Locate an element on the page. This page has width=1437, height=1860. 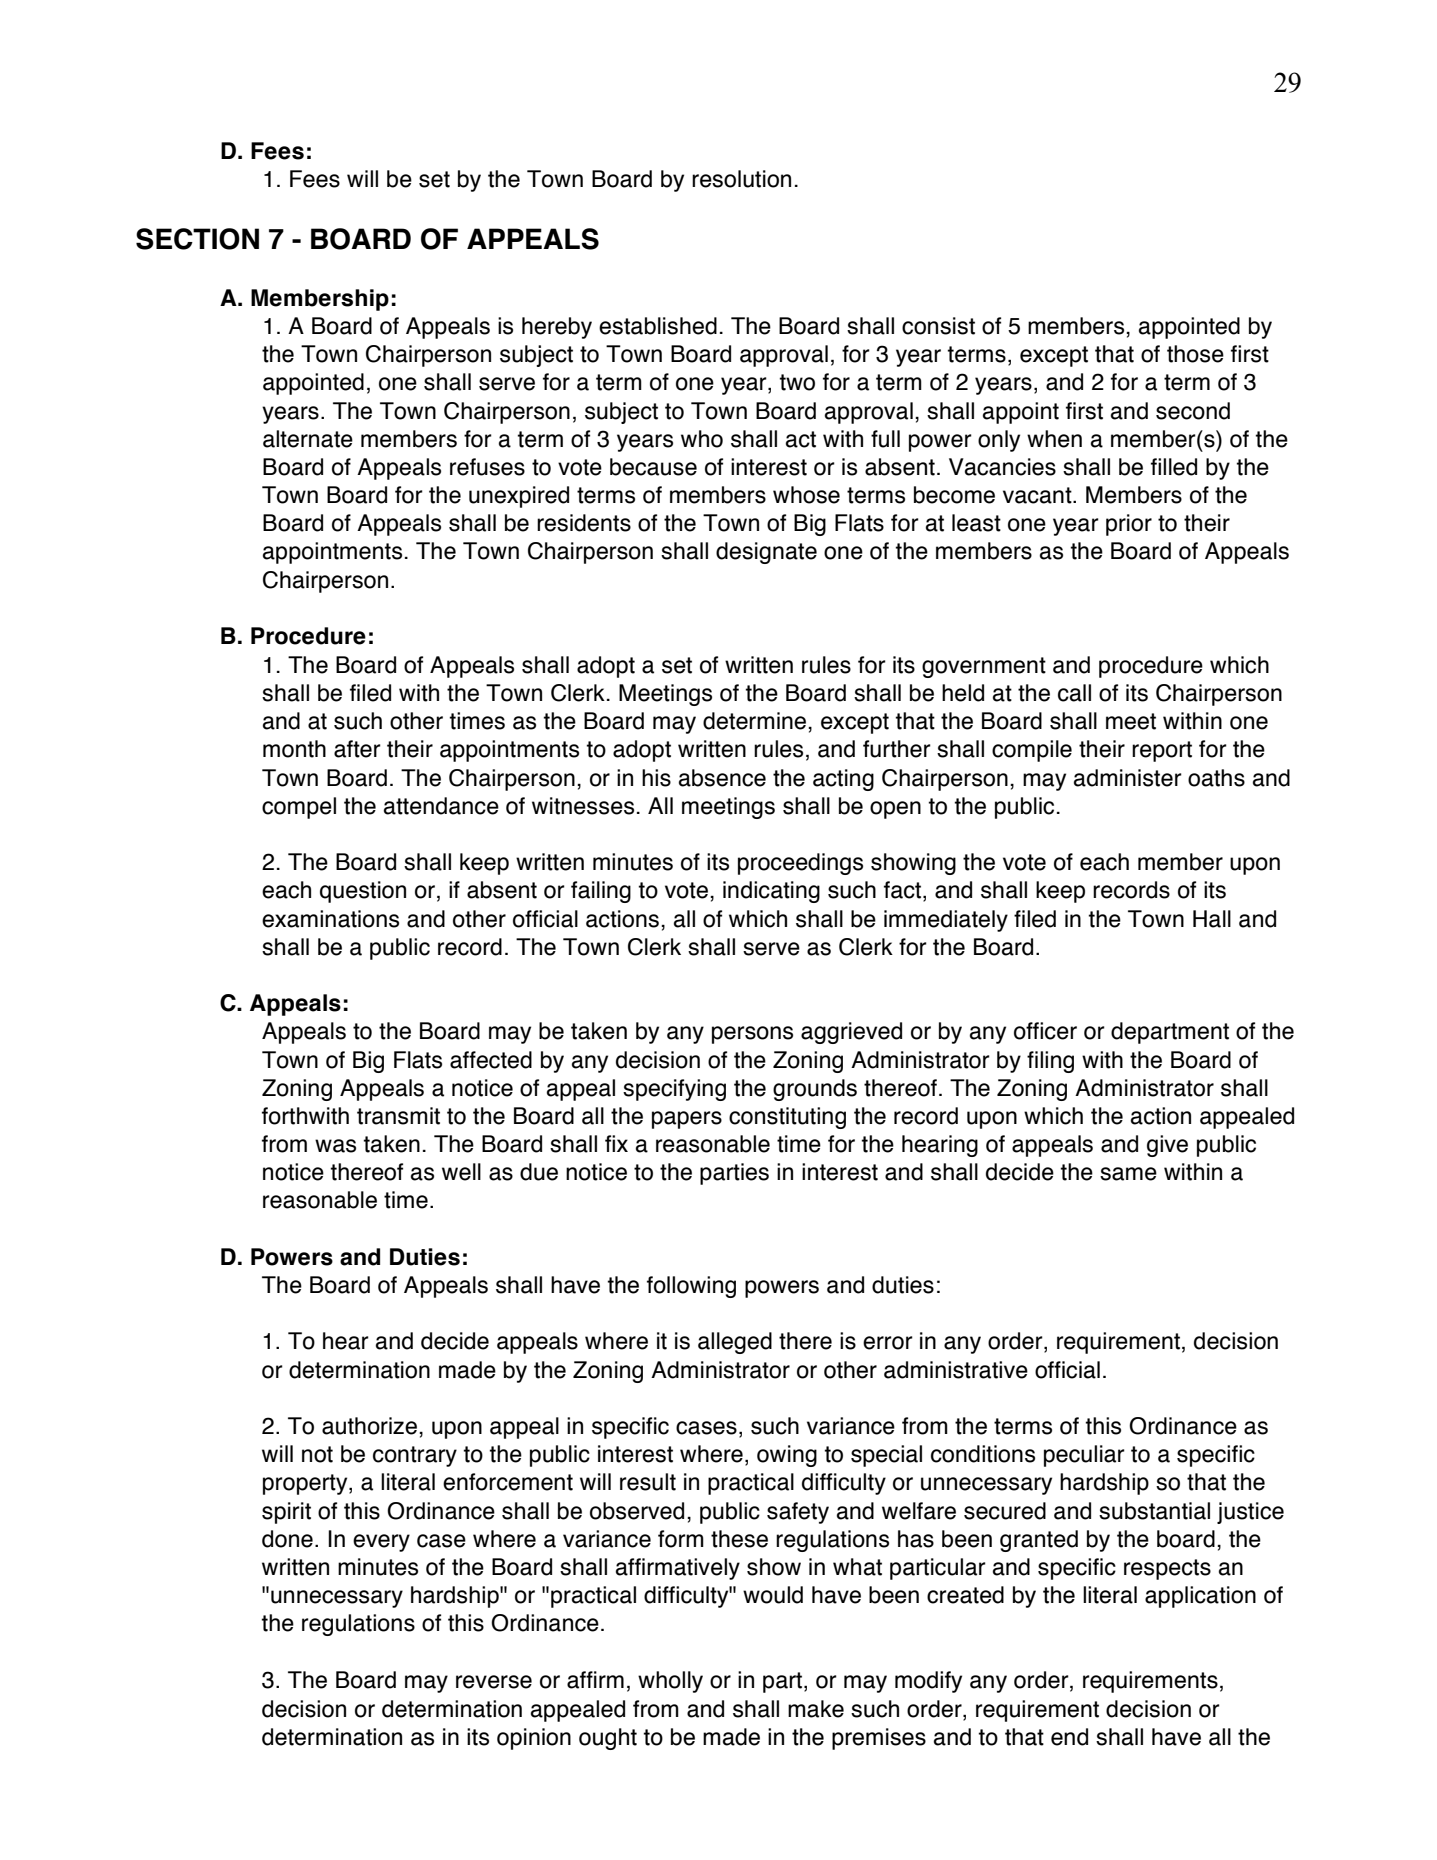
SECTION is located at coordinates (197, 239).
